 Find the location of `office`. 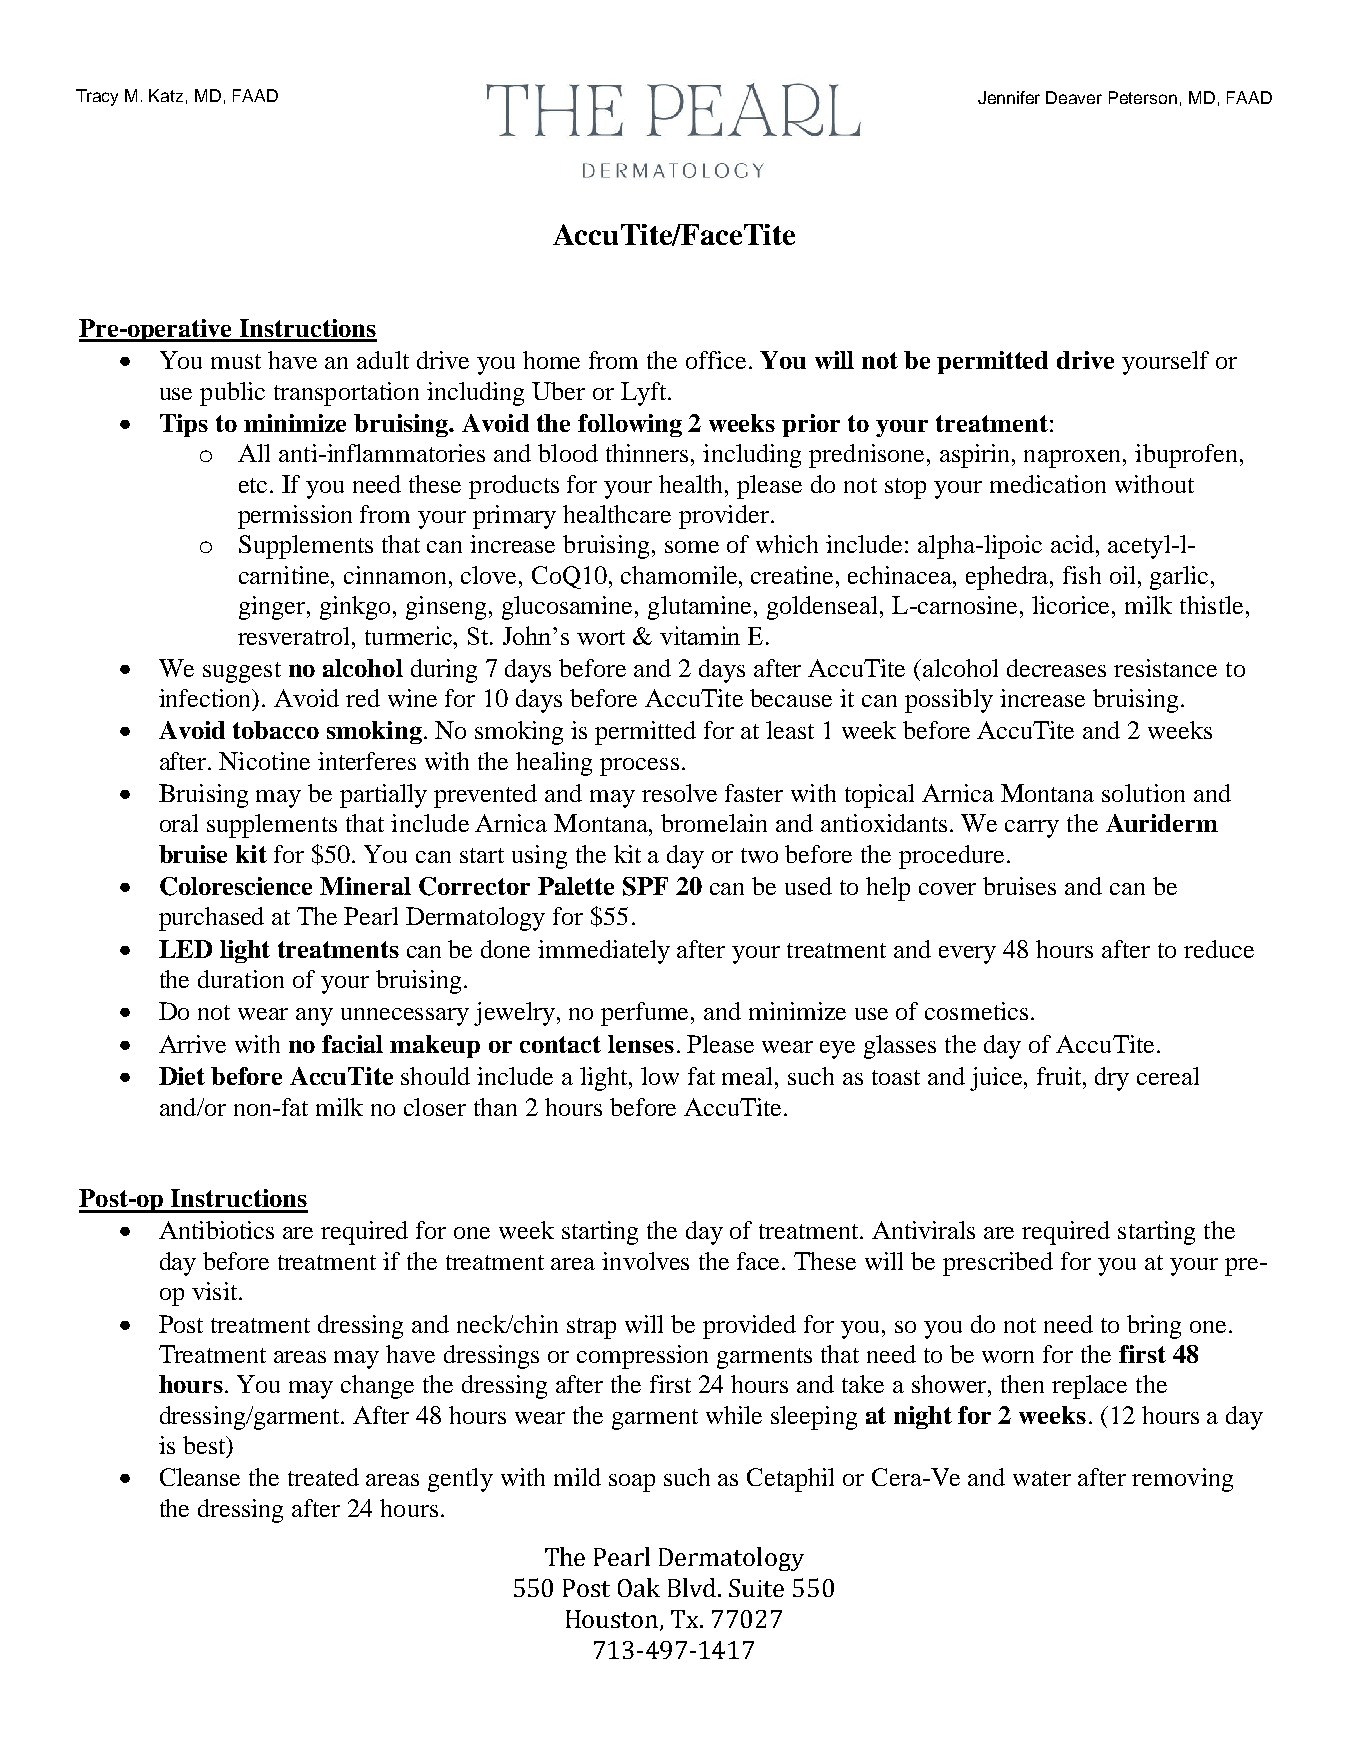

office is located at coordinates (716, 360).
